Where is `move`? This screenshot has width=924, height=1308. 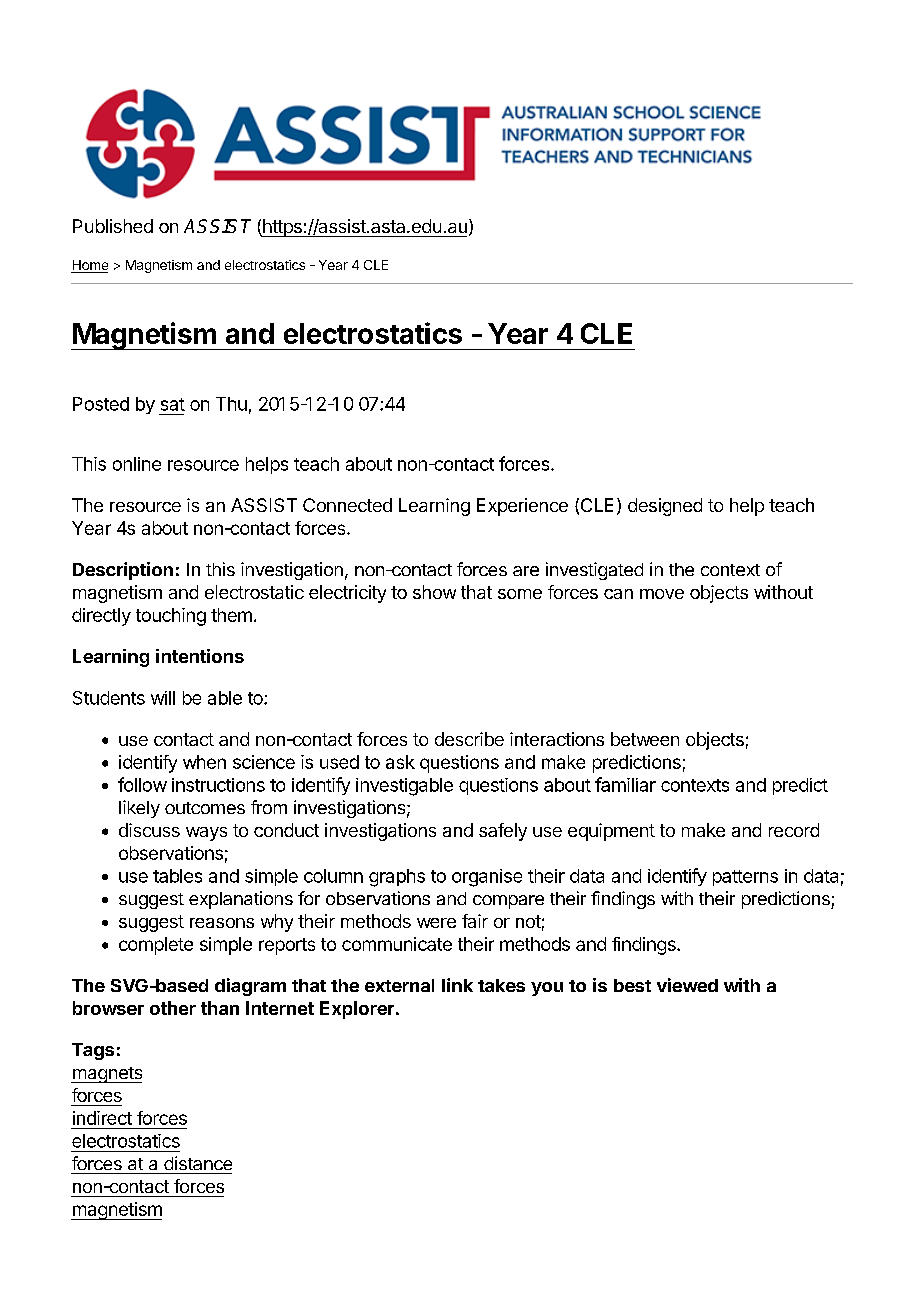 move is located at coordinates (662, 594).
